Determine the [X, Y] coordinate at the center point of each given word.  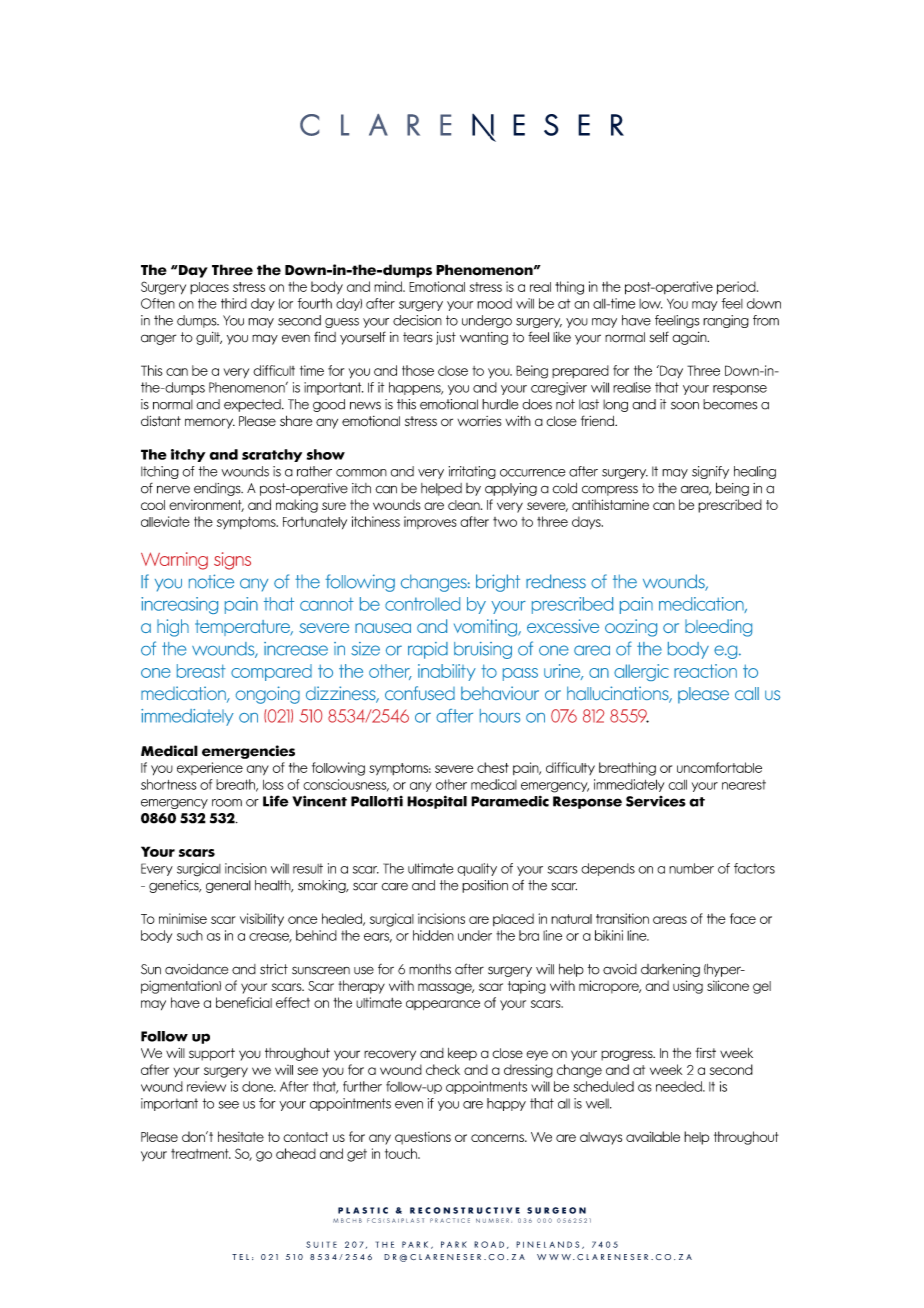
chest [493, 767]
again [690, 338]
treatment [201, 1154]
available [653, 1136]
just [446, 338]
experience [210, 768]
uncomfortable [719, 767]
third [234, 303]
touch [402, 1153]
